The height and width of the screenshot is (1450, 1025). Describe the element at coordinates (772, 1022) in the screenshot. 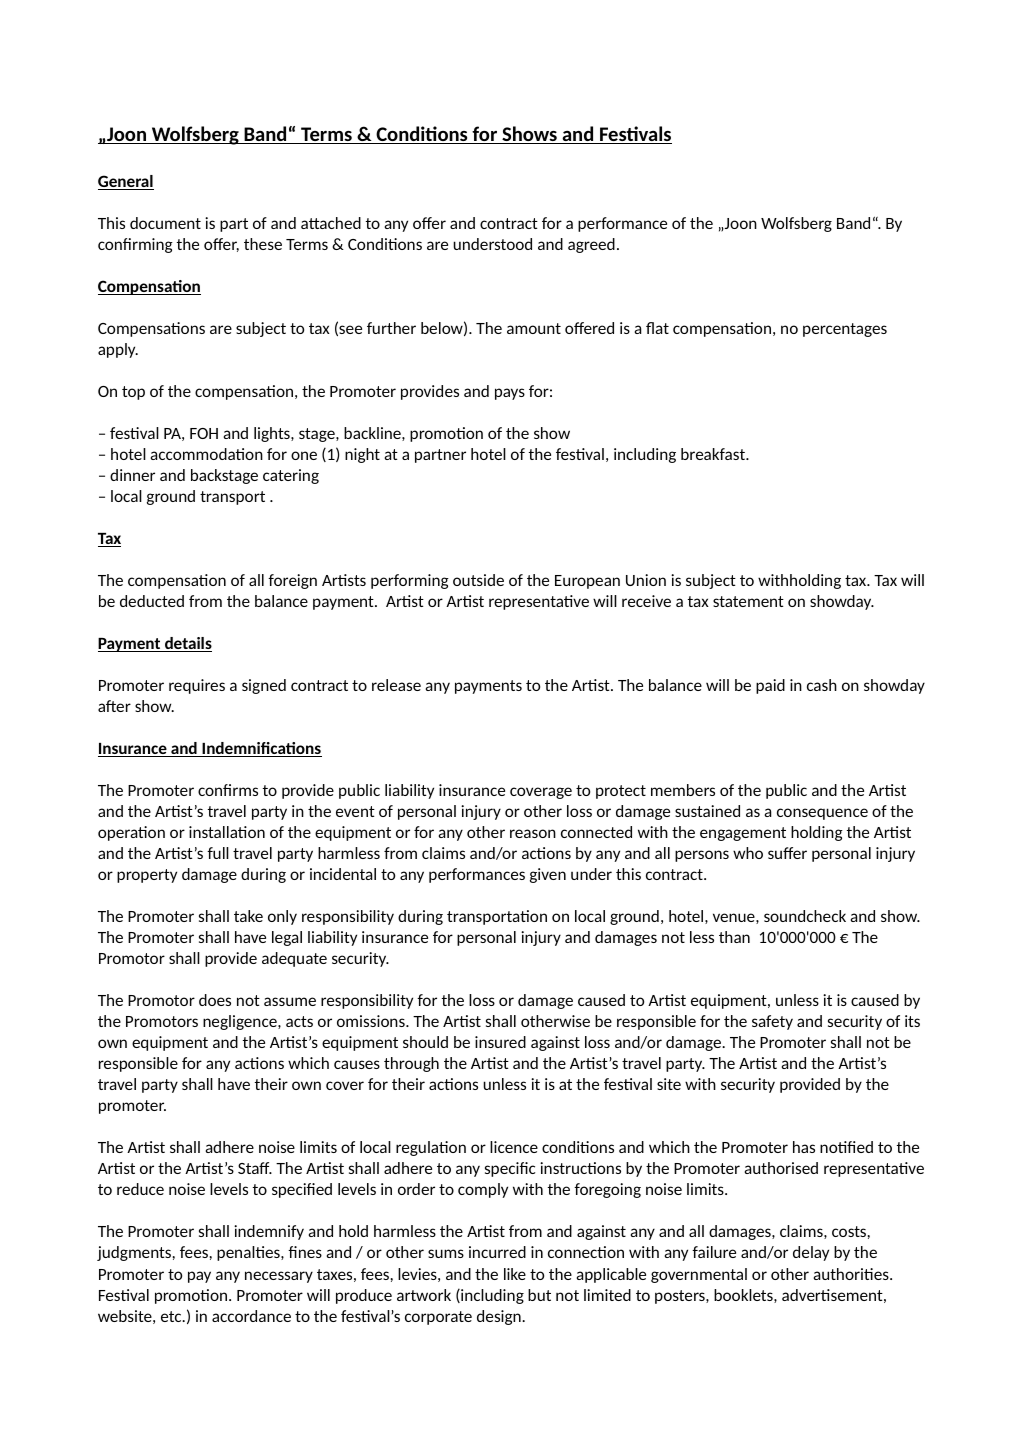

I see `safety` at that location.
